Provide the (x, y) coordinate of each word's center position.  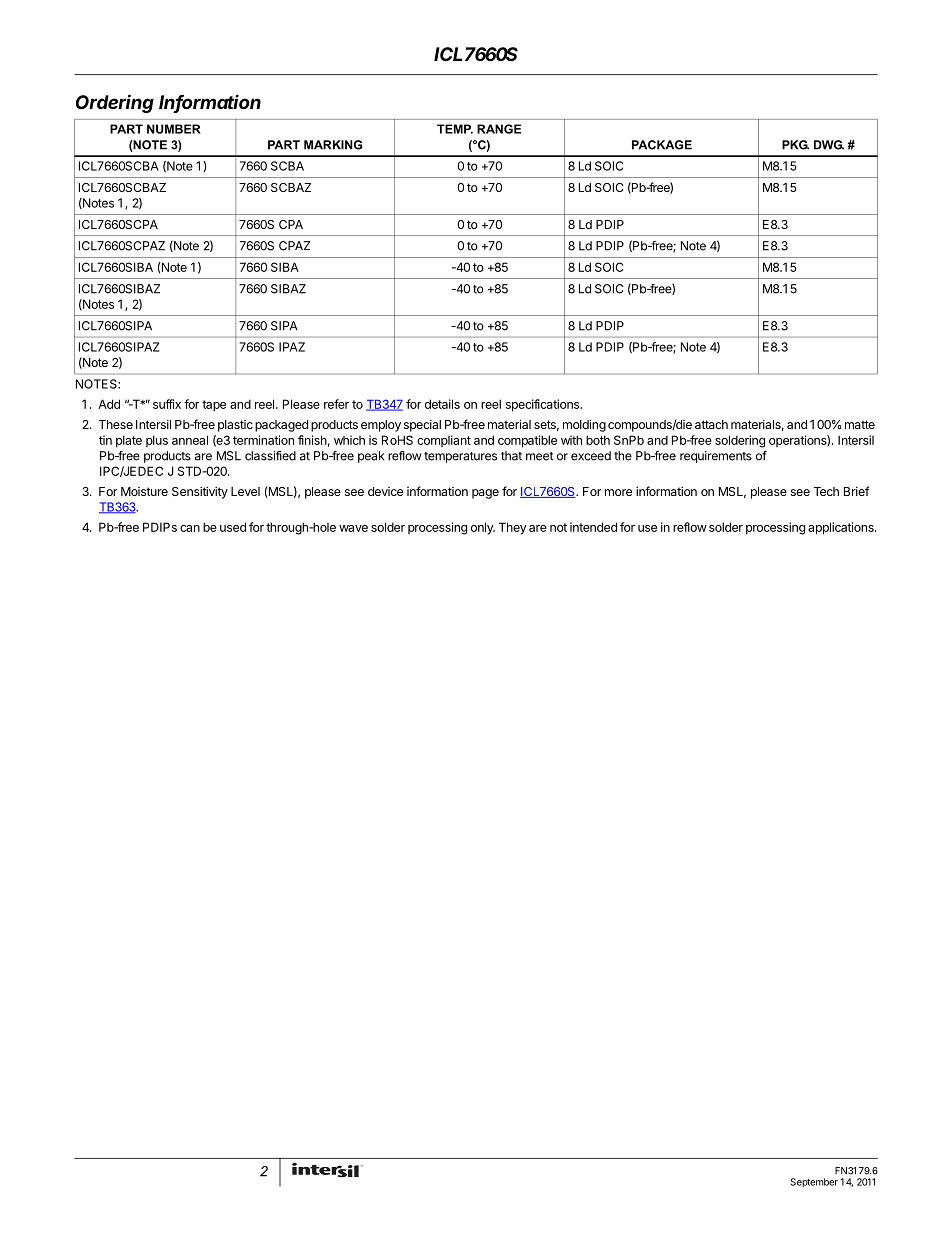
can (190, 528)
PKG (795, 145)
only (483, 528)
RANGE (499, 129)
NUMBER (174, 129)
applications (842, 528)
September (814, 1182)
